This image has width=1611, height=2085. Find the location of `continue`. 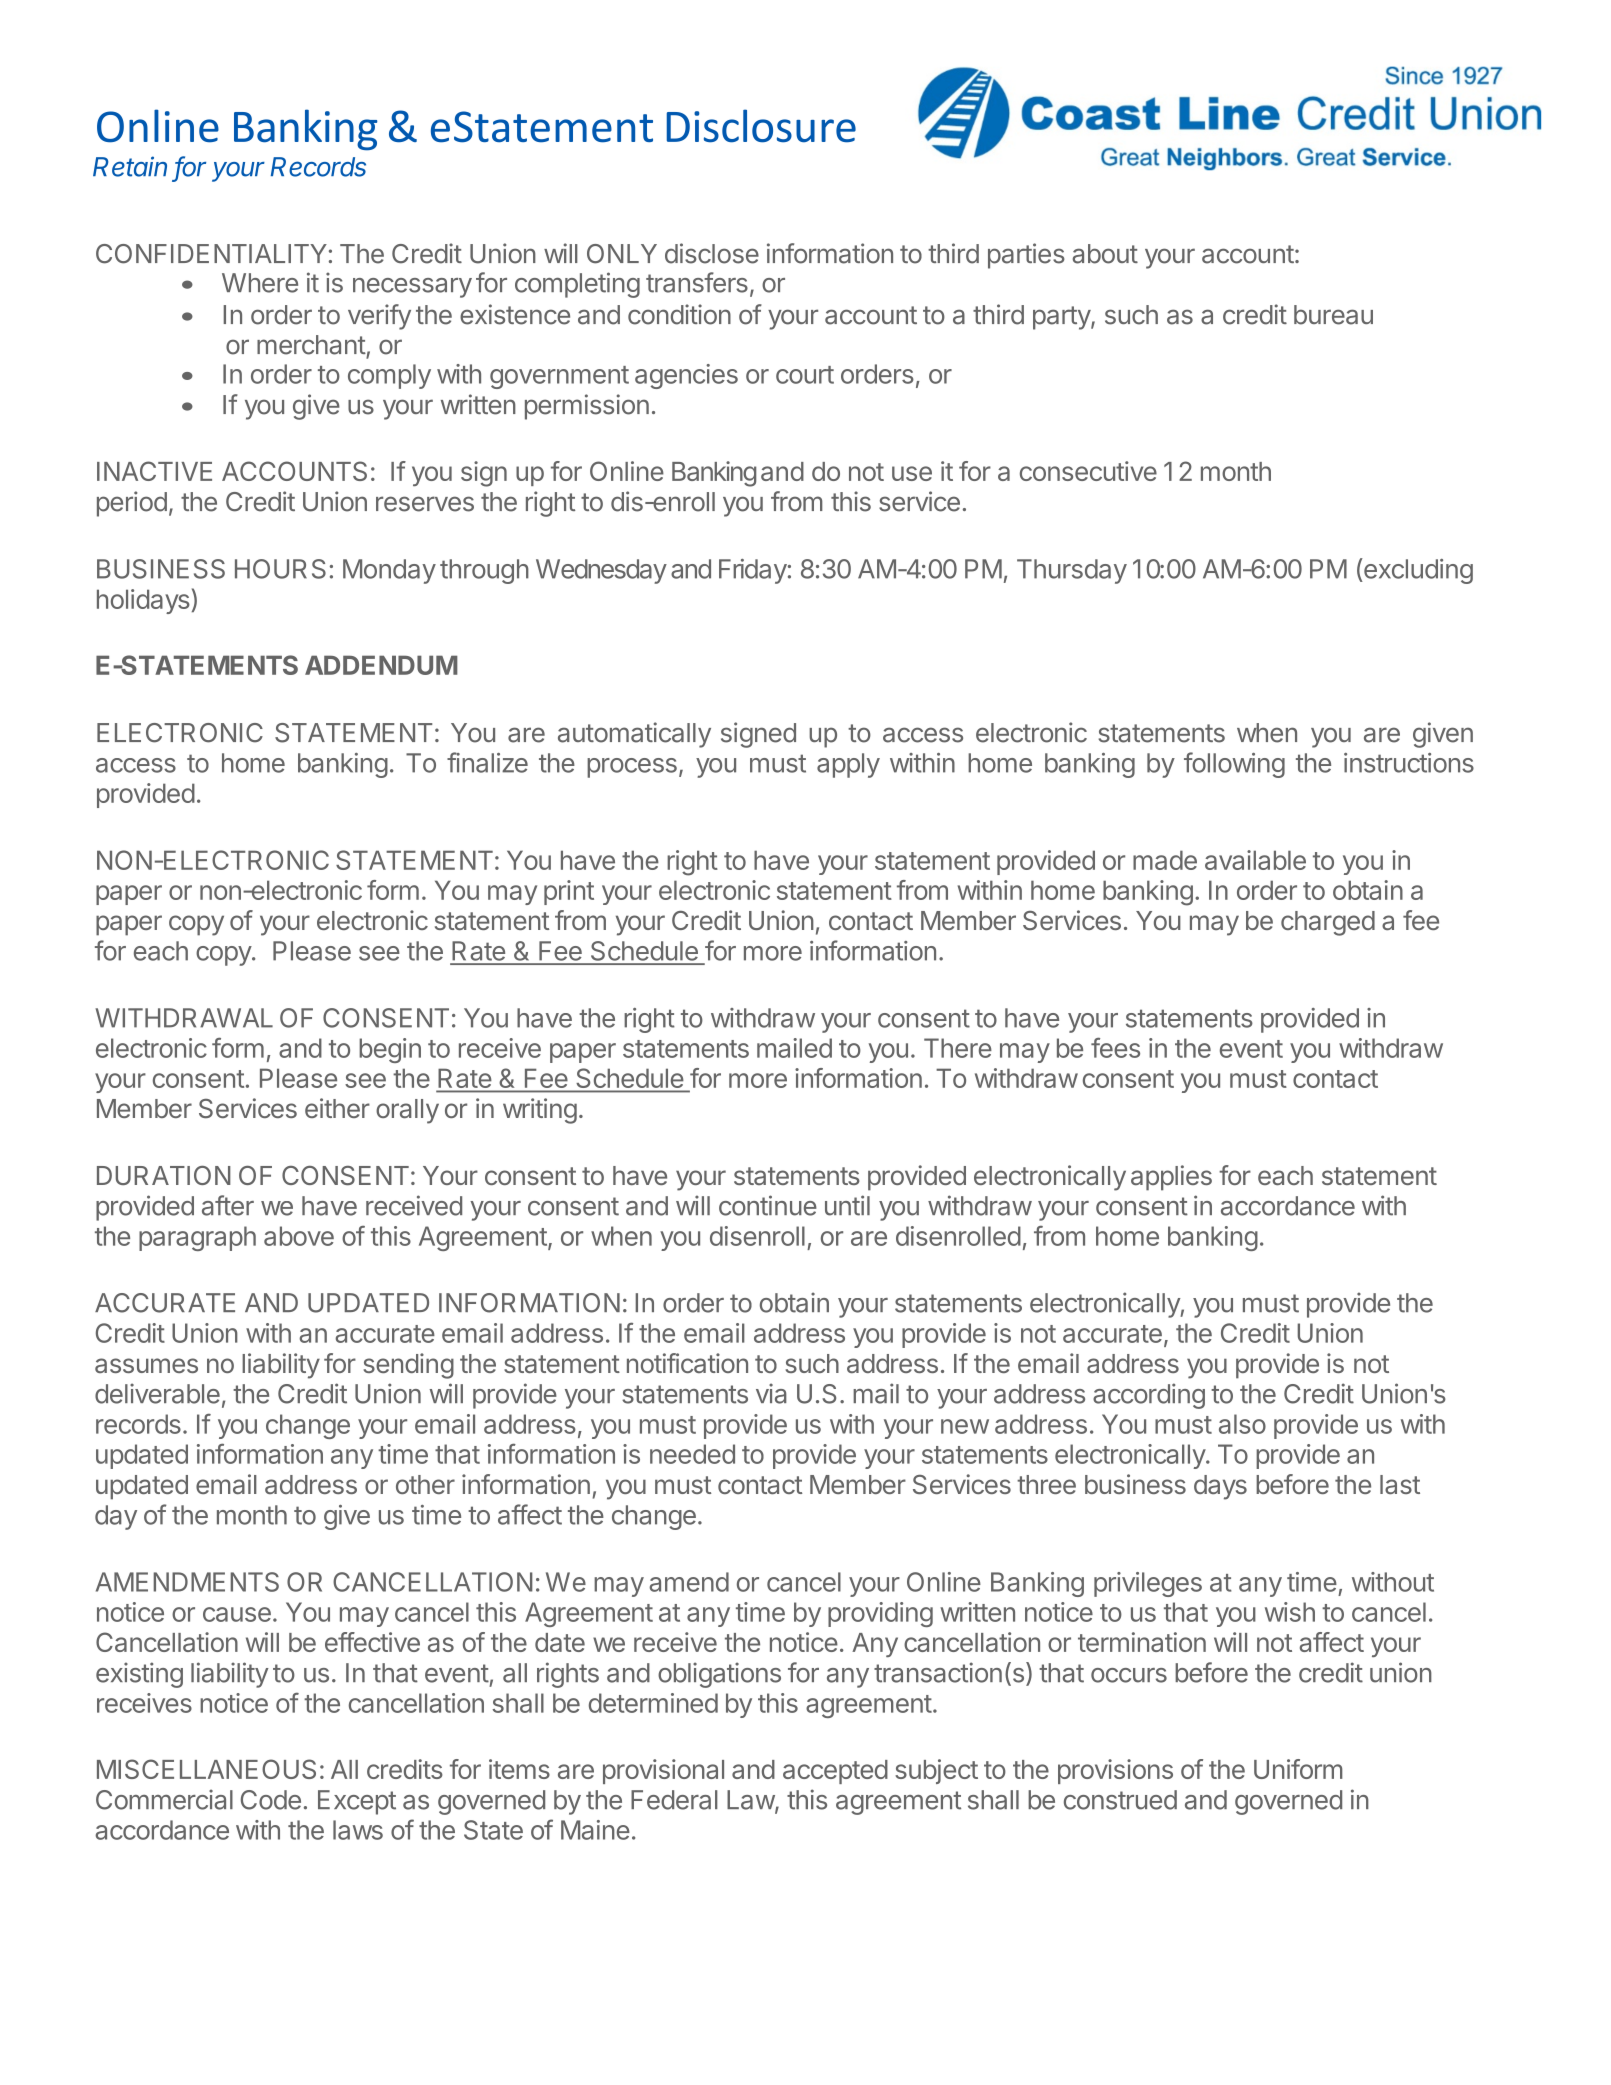

continue is located at coordinates (768, 1205).
